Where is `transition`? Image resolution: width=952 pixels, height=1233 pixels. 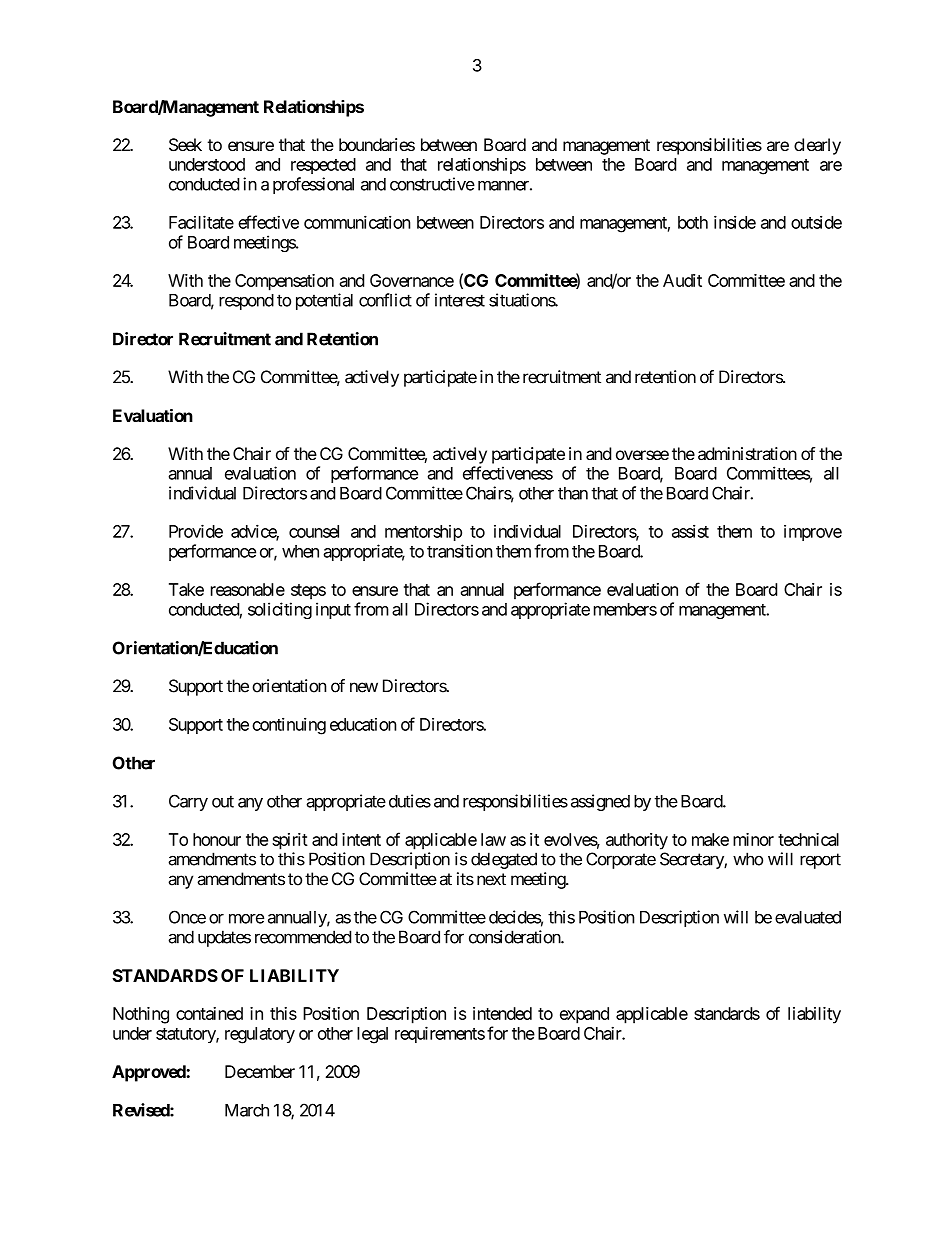 transition is located at coordinates (460, 551).
